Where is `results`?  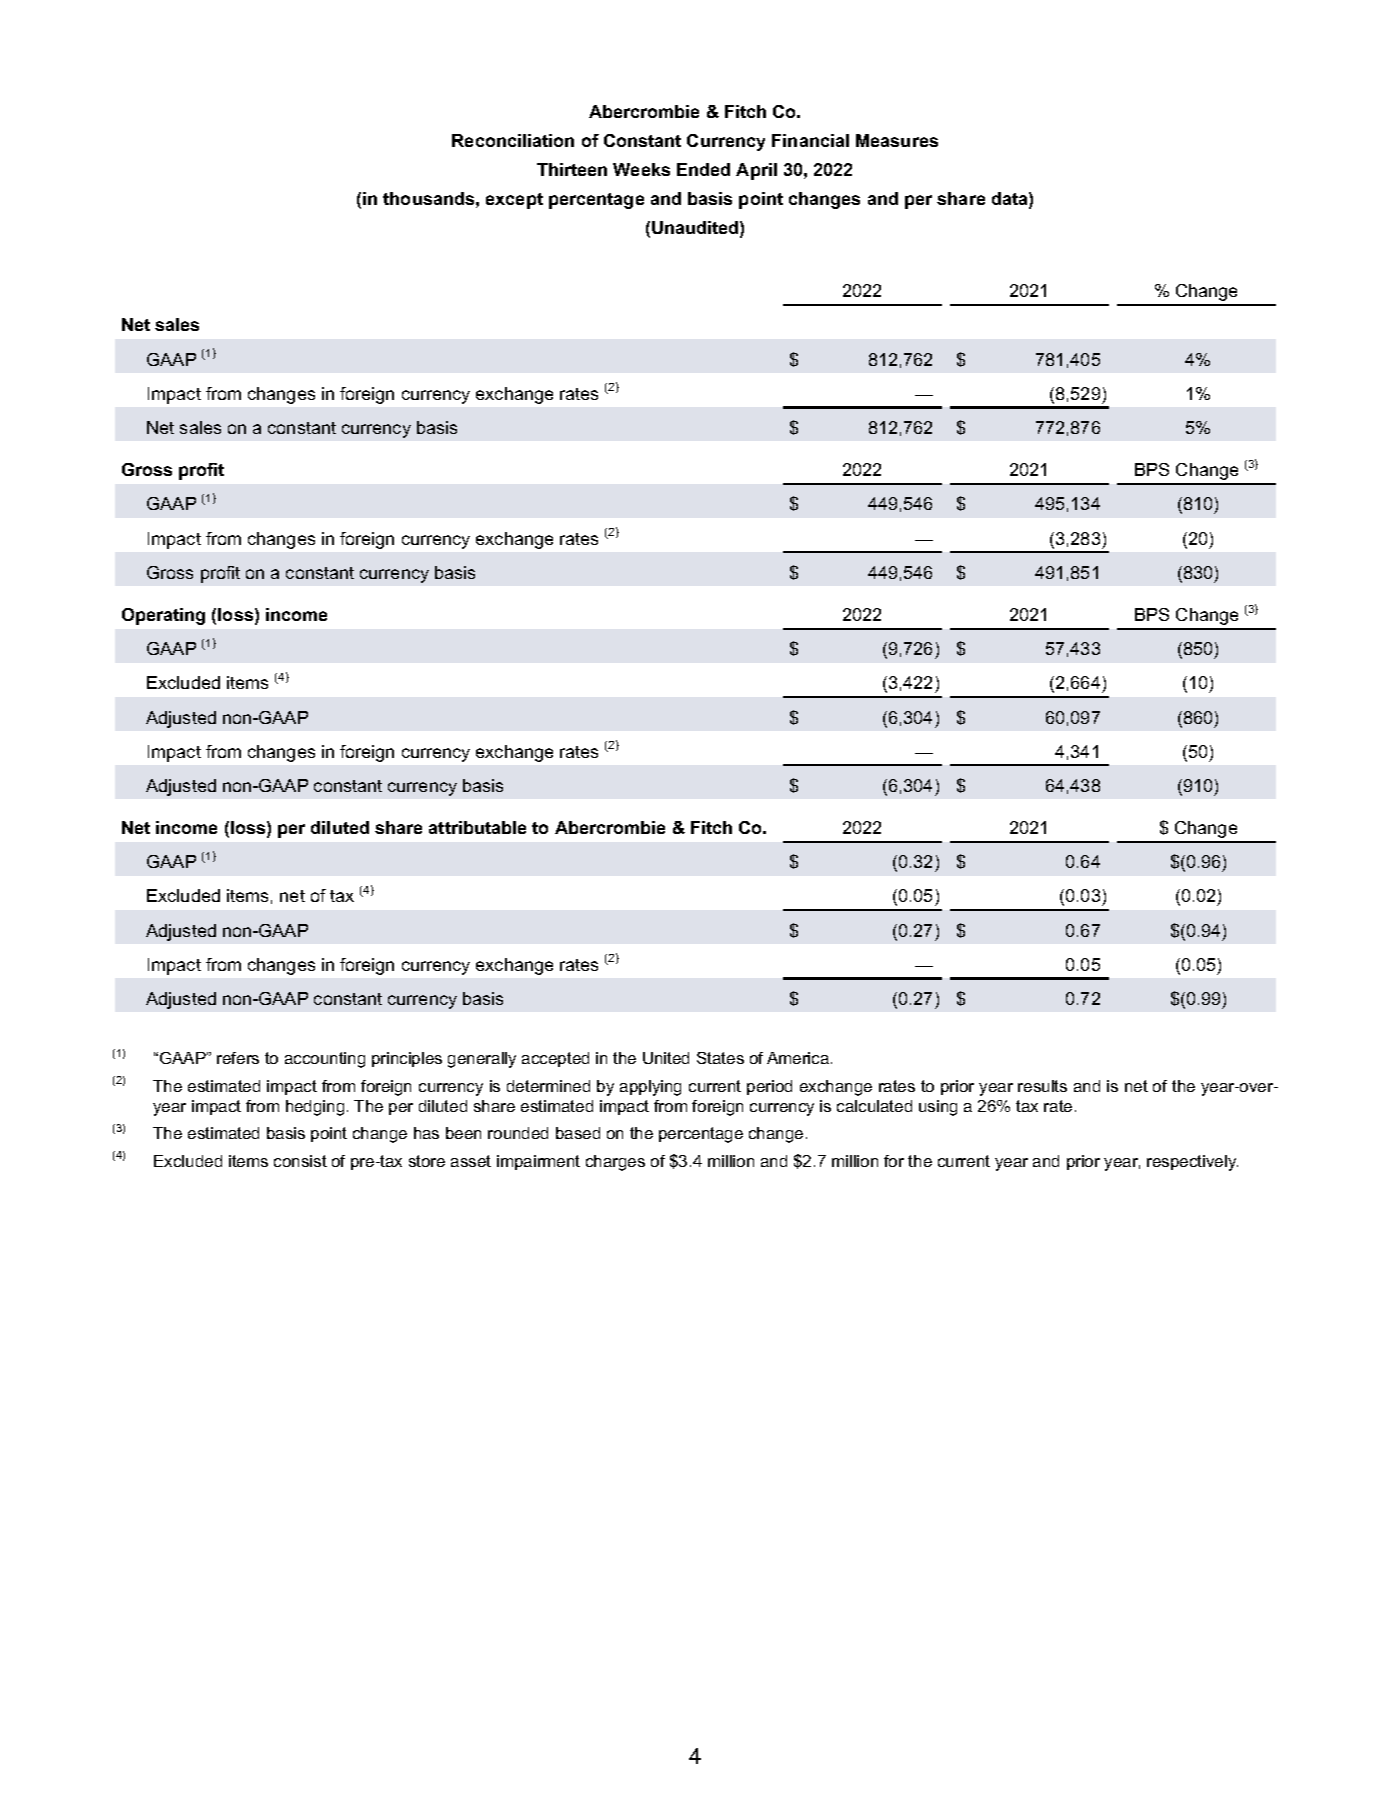 results is located at coordinates (1042, 1086).
